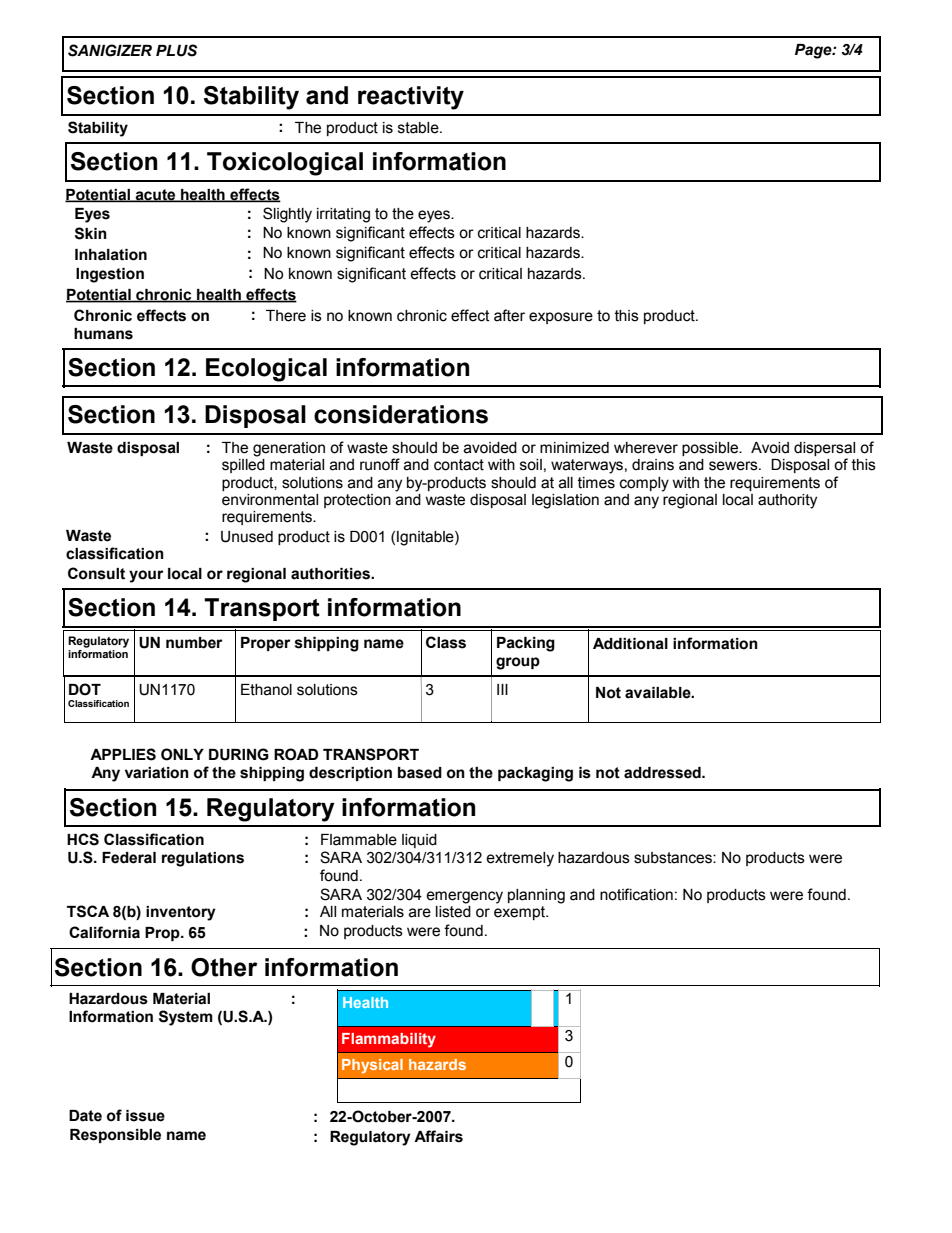 This screenshot has width=952, height=1233. I want to click on Affairs, so click(438, 1136).
